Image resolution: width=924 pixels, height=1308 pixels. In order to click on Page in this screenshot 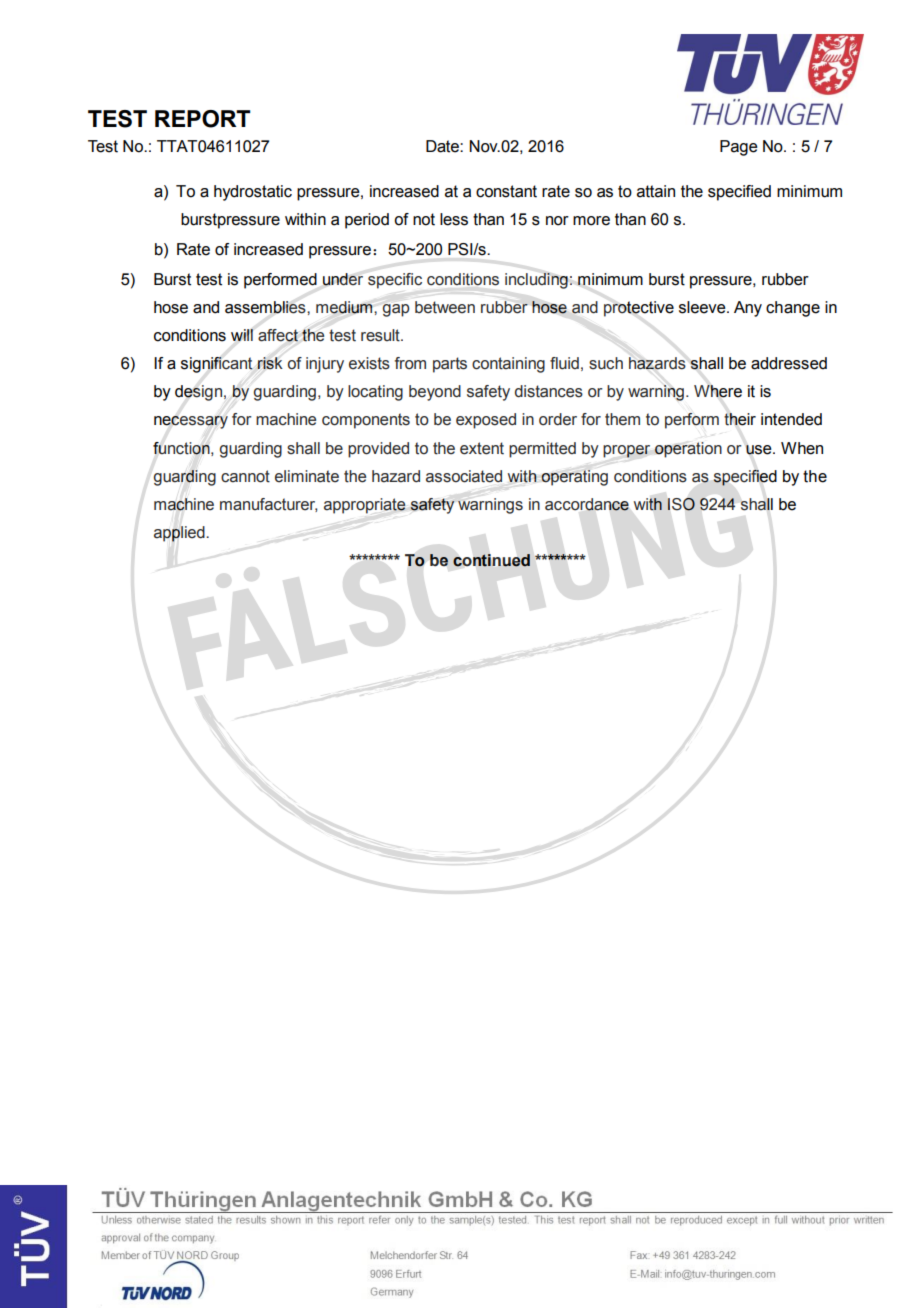, I will do `click(739, 148)`.
